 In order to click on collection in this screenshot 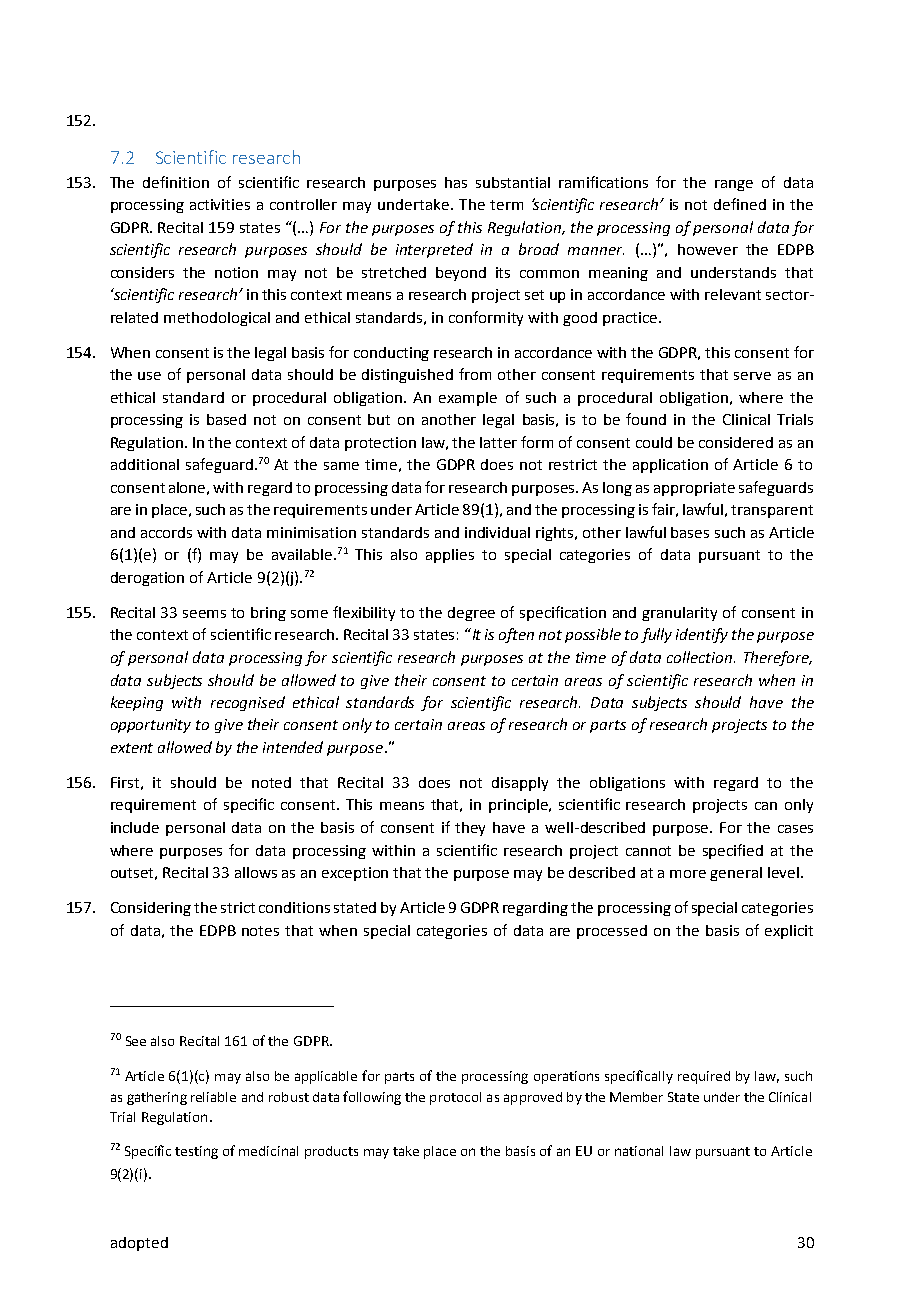, I will do `click(701, 657)`.
